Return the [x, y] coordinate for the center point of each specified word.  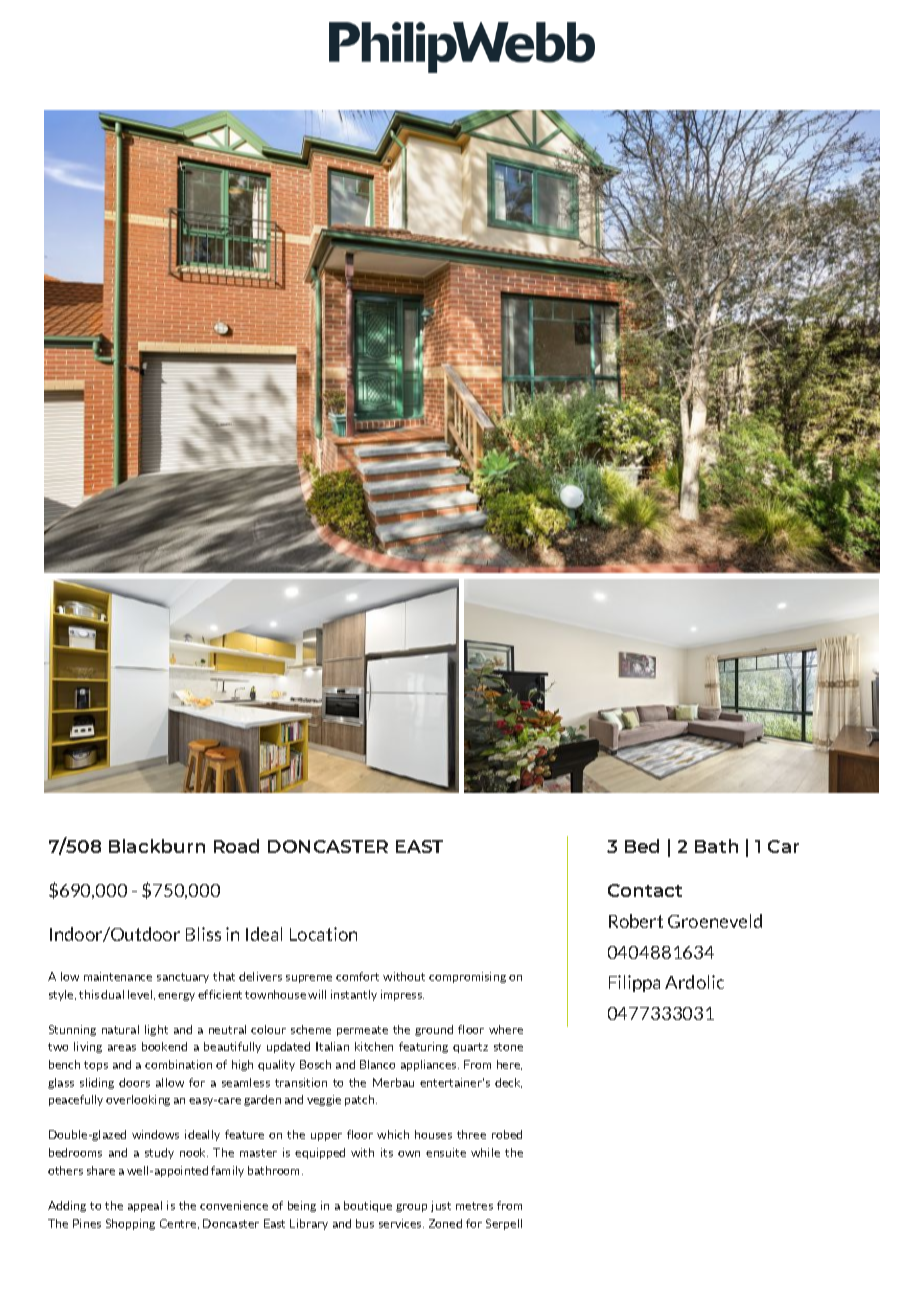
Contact [645, 890]
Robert [636, 921]
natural [120, 1029]
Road [236, 846]
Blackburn [157, 846]
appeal [145, 1206]
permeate [362, 1031]
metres [474, 1206]
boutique [368, 1206]
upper [326, 1137]
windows [155, 1134]
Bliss [203, 934]
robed [507, 1134]
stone [508, 1047]
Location [323, 934]
